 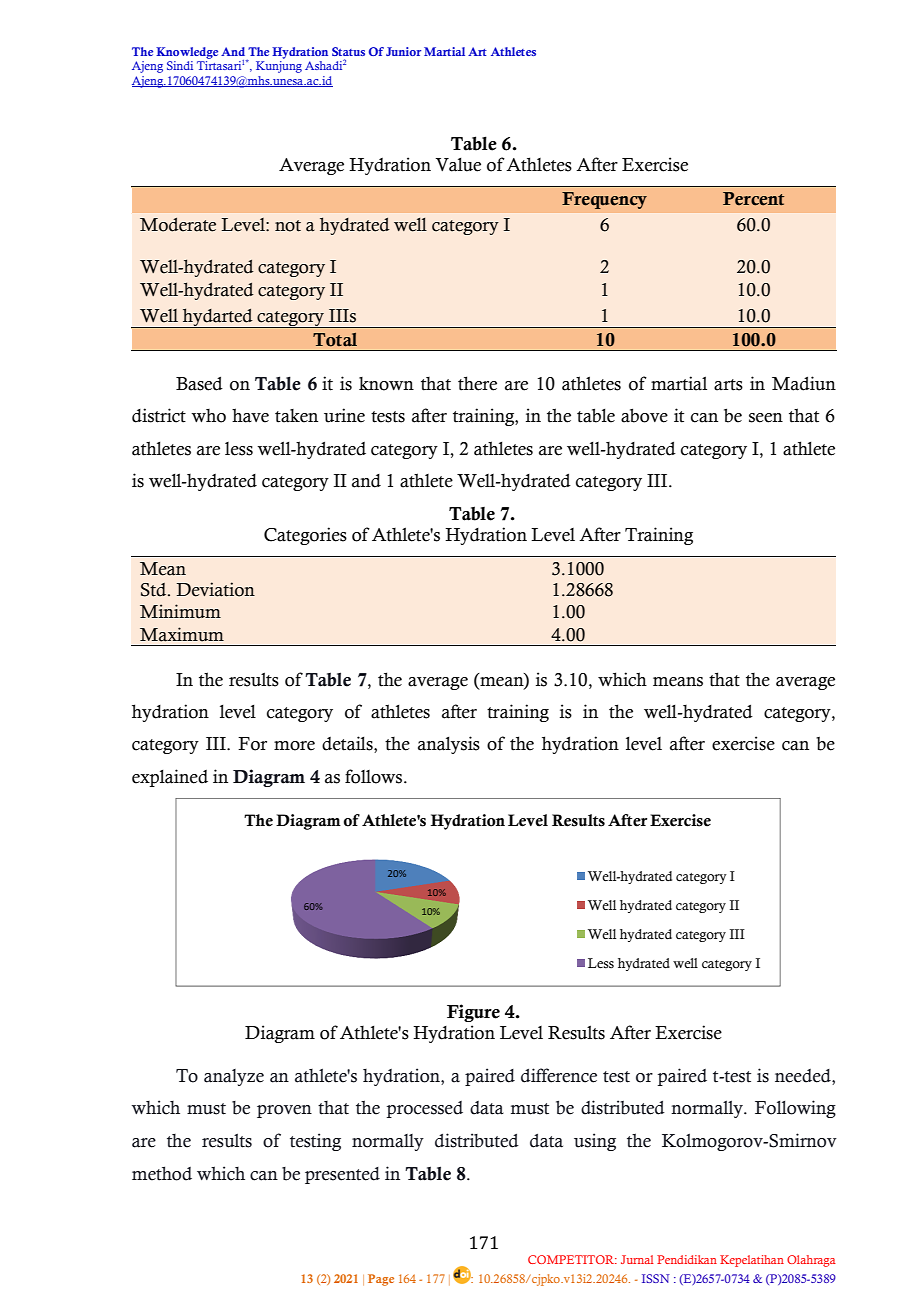 I want to click on seen, so click(x=766, y=418).
